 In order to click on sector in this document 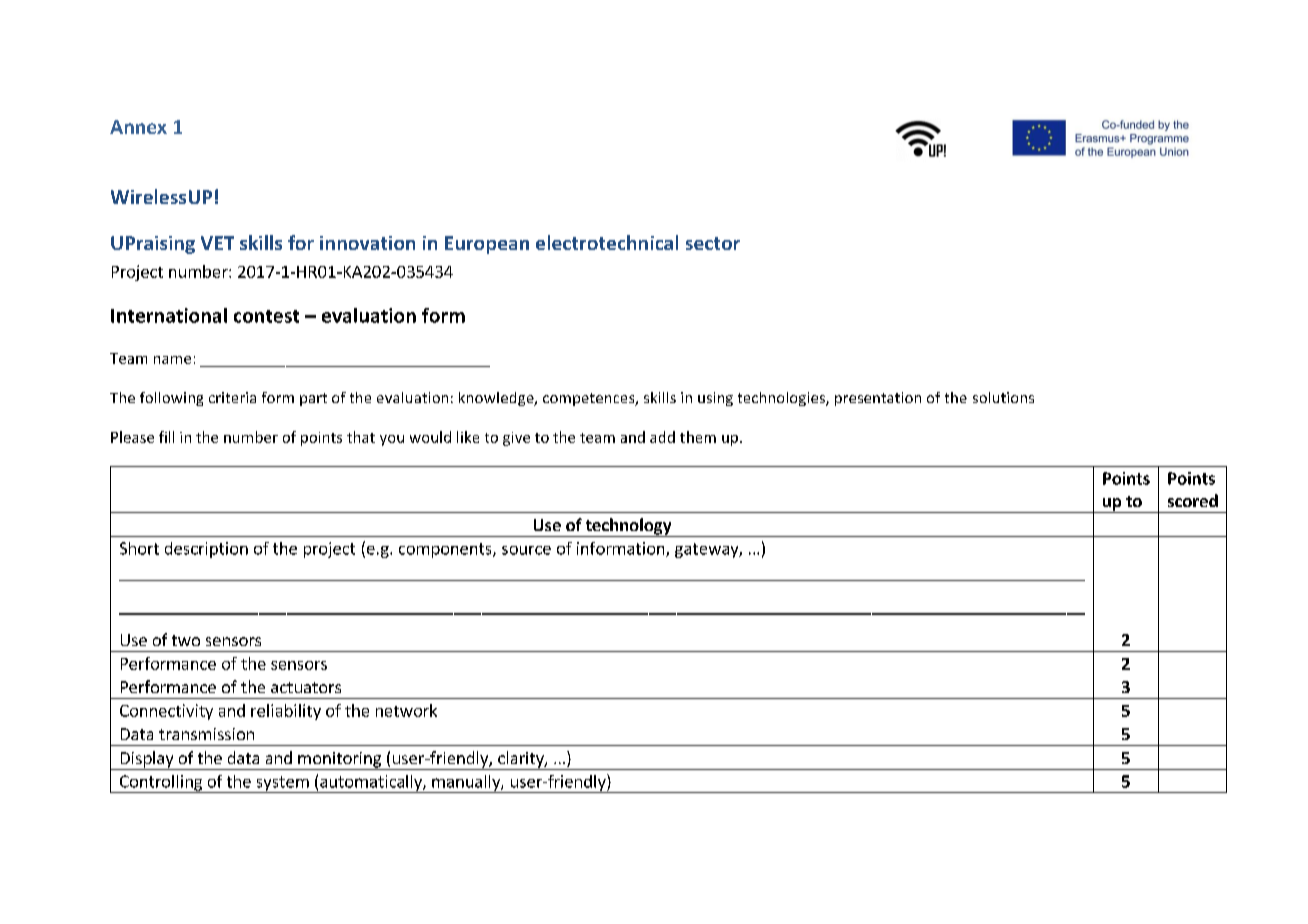, I will do `click(713, 243)`.
